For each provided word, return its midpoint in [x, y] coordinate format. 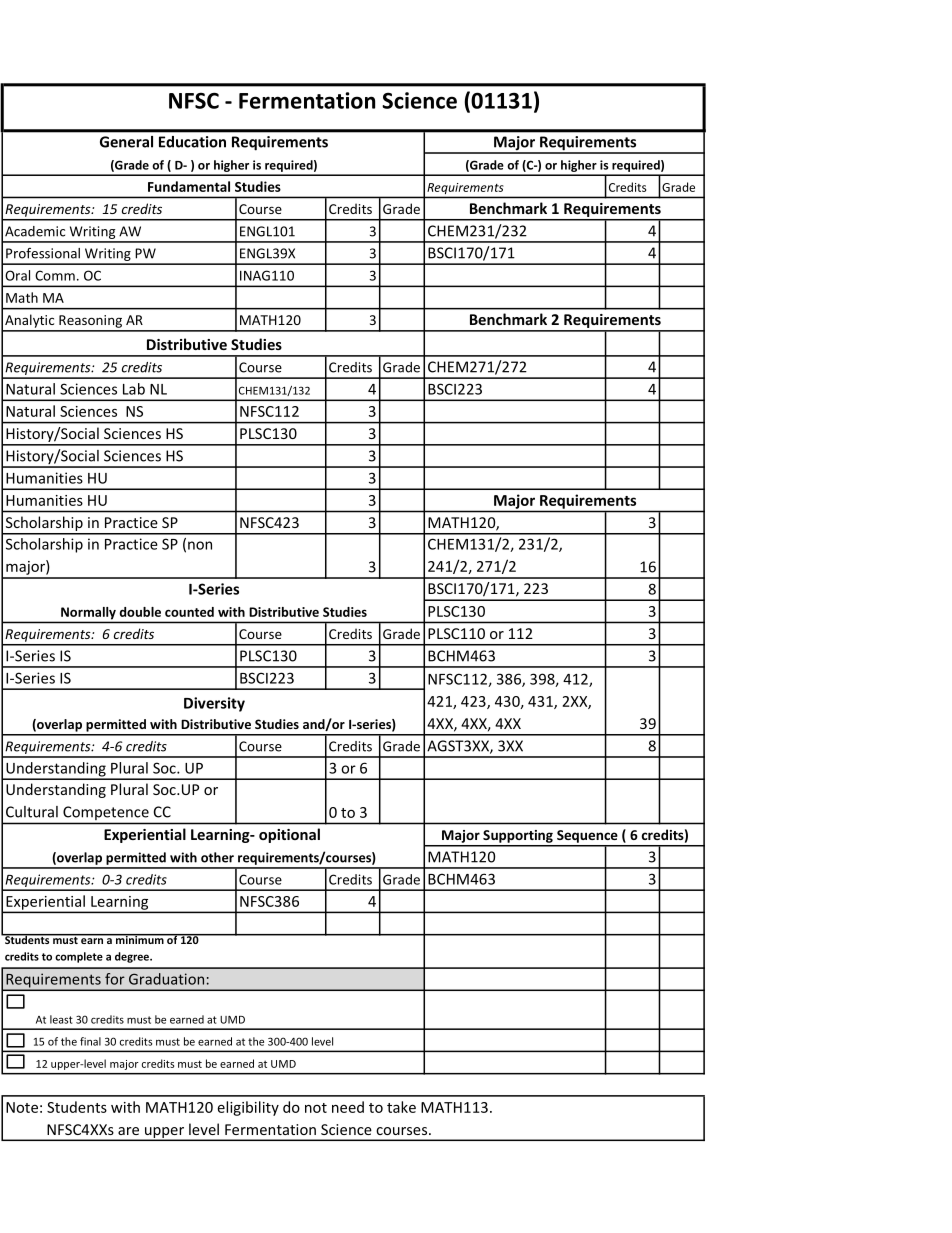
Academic [35, 231]
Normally [88, 613]
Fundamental [189, 186]
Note [22, 1107]
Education [192, 142]
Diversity [214, 704]
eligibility [248, 1108]
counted [189, 612]
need [348, 1107]
